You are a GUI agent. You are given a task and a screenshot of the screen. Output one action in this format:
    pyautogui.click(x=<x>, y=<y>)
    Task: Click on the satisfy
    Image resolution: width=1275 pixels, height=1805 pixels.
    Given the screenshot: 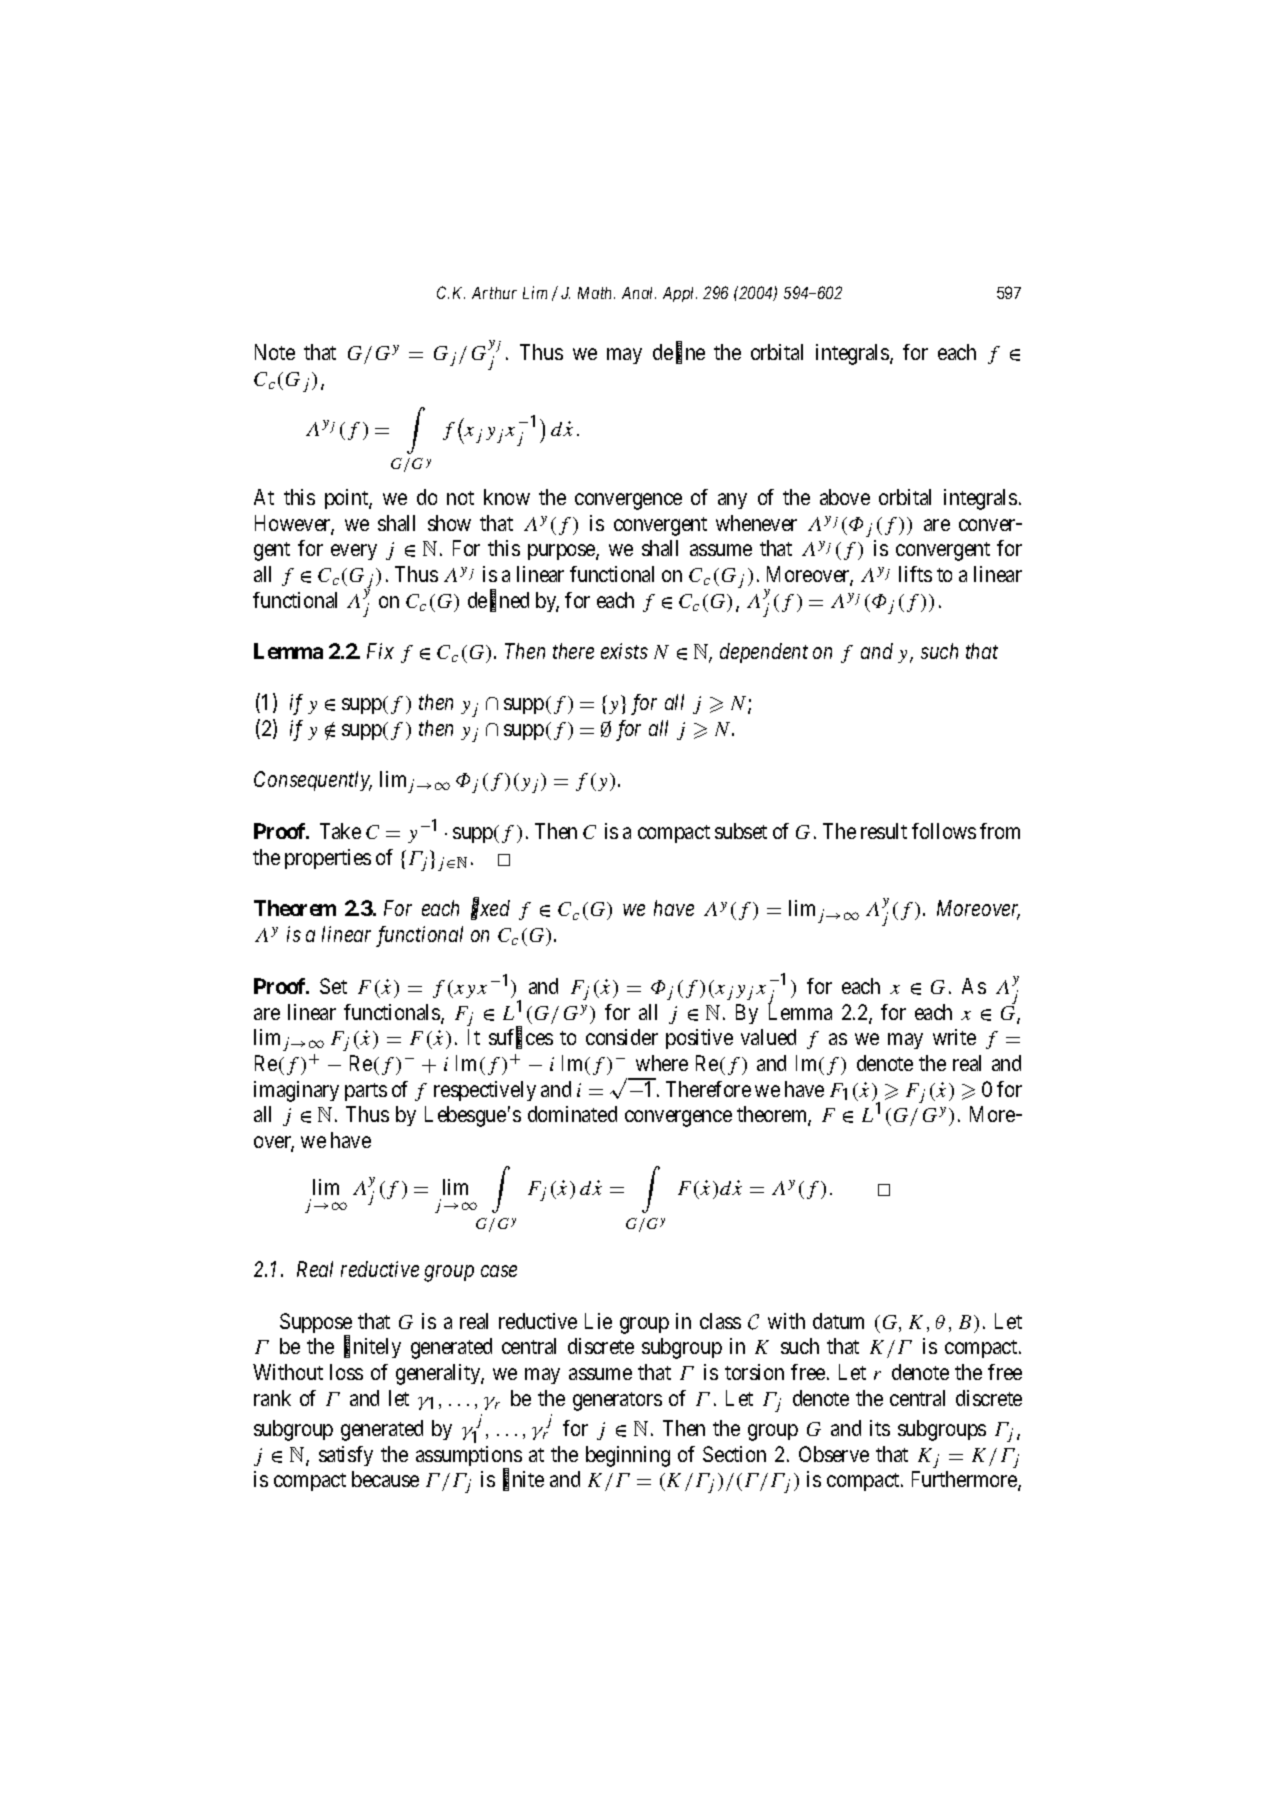 What is the action you would take?
    pyautogui.click(x=346, y=1456)
